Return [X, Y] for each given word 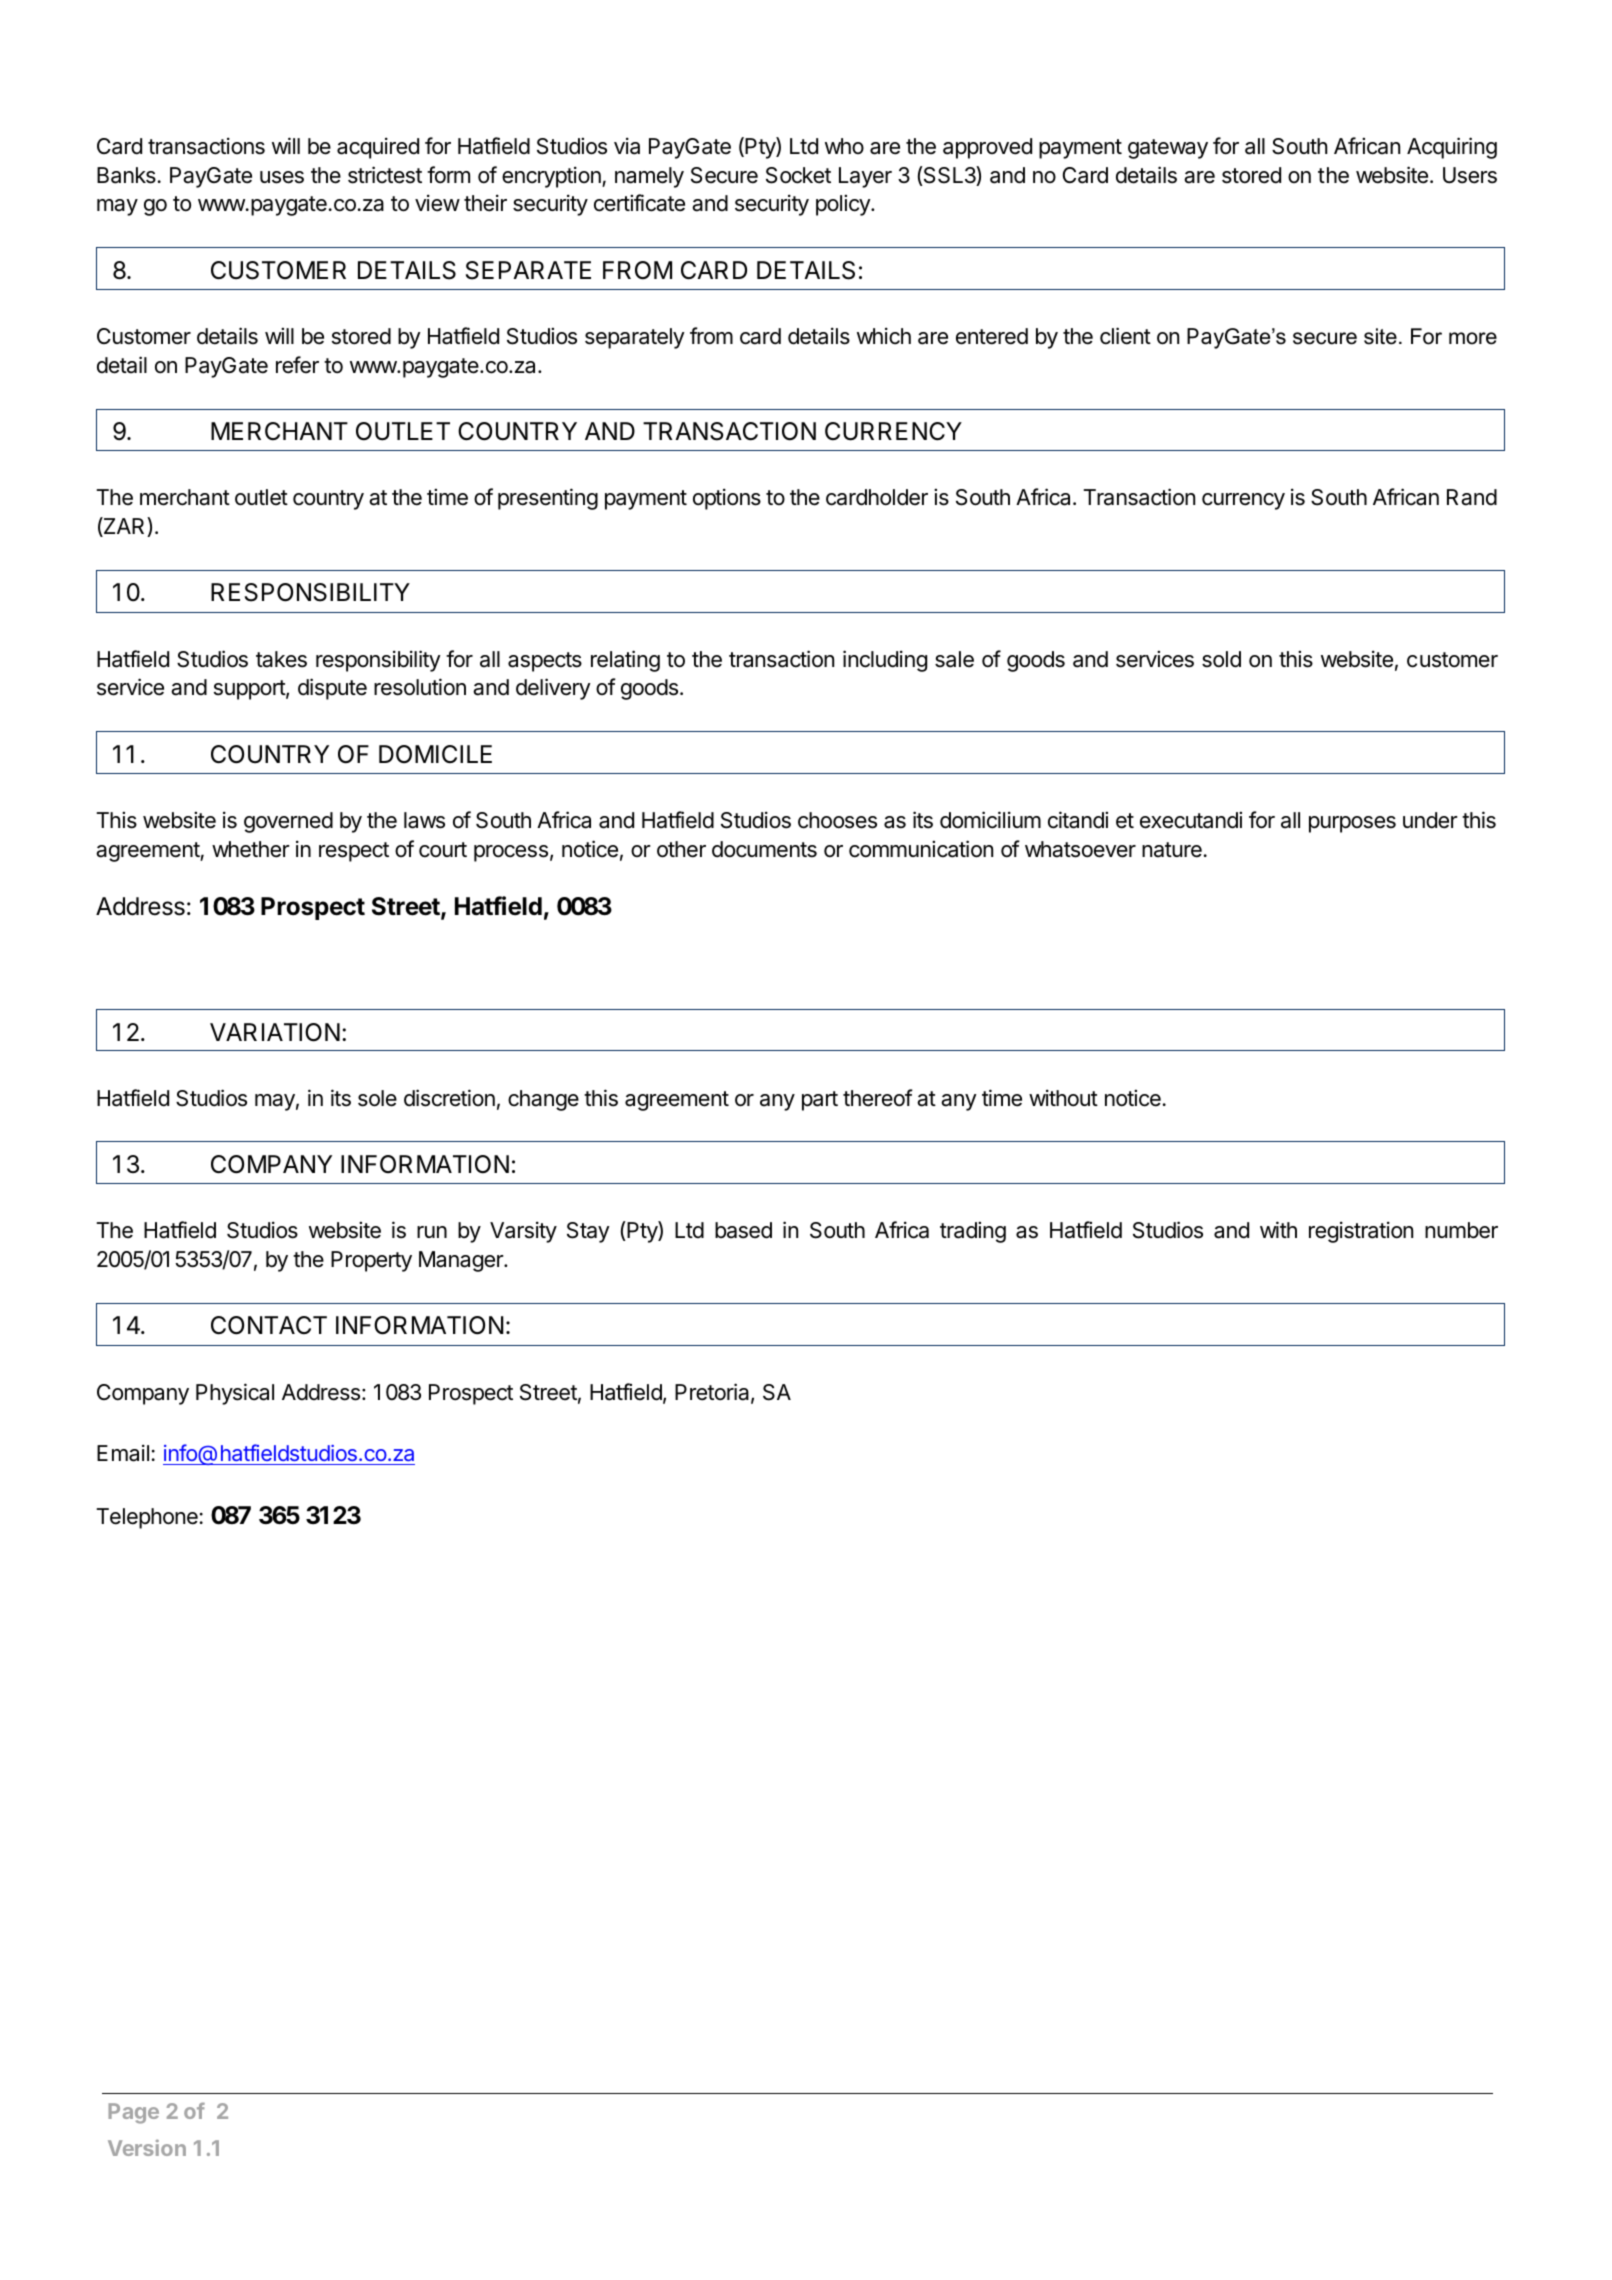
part [820, 1101]
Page [133, 2113]
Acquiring [1452, 148]
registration [1361, 1232]
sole [377, 1098]
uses [282, 177]
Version [147, 2147]
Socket [798, 175]
